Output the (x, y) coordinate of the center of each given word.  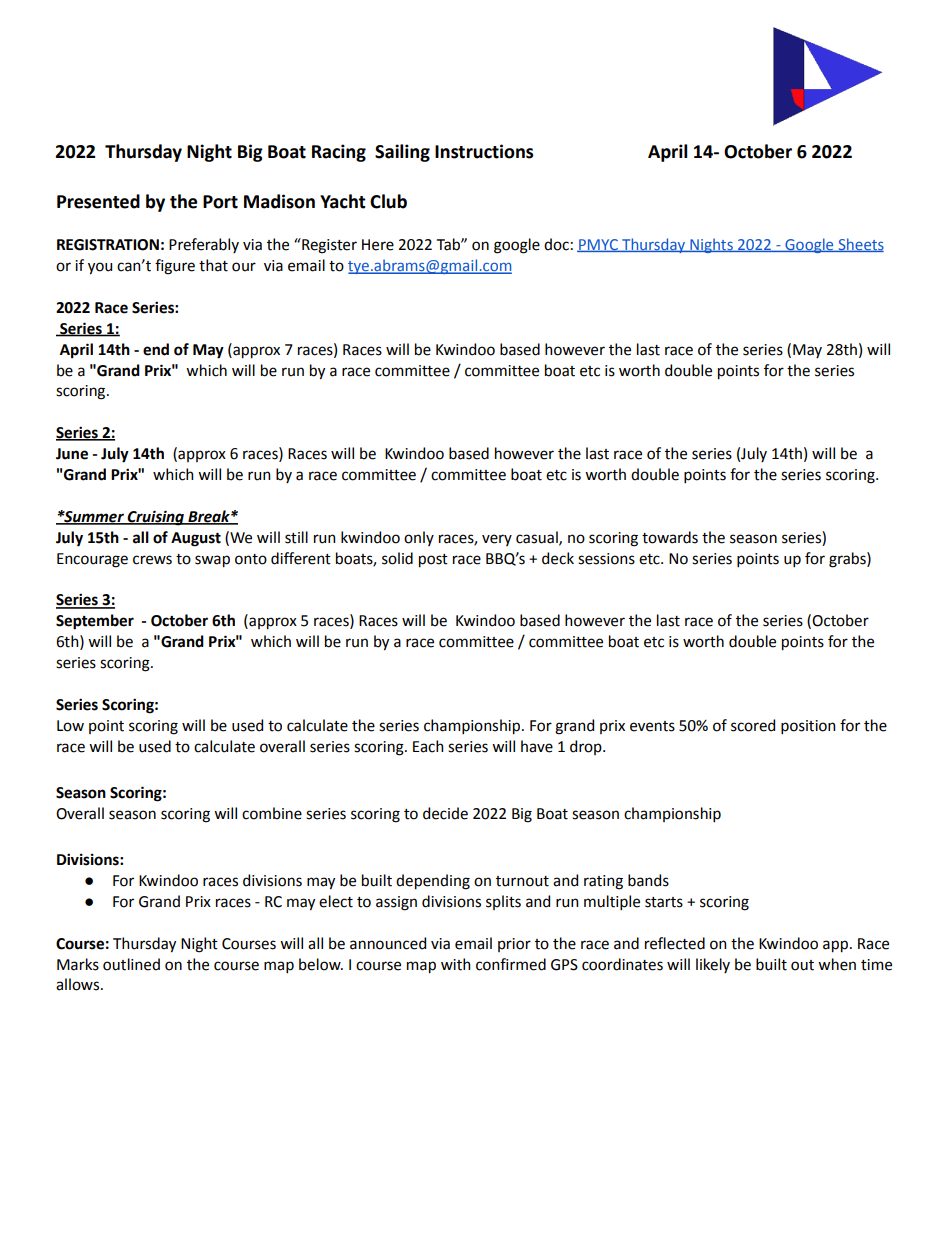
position (808, 727)
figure (175, 267)
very (497, 540)
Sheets (860, 245)
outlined (131, 964)
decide (445, 813)
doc (556, 244)
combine (272, 813)
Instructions (484, 151)
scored (753, 725)
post (433, 561)
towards (670, 537)
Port (220, 202)
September (95, 622)
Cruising (156, 518)
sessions (606, 559)
